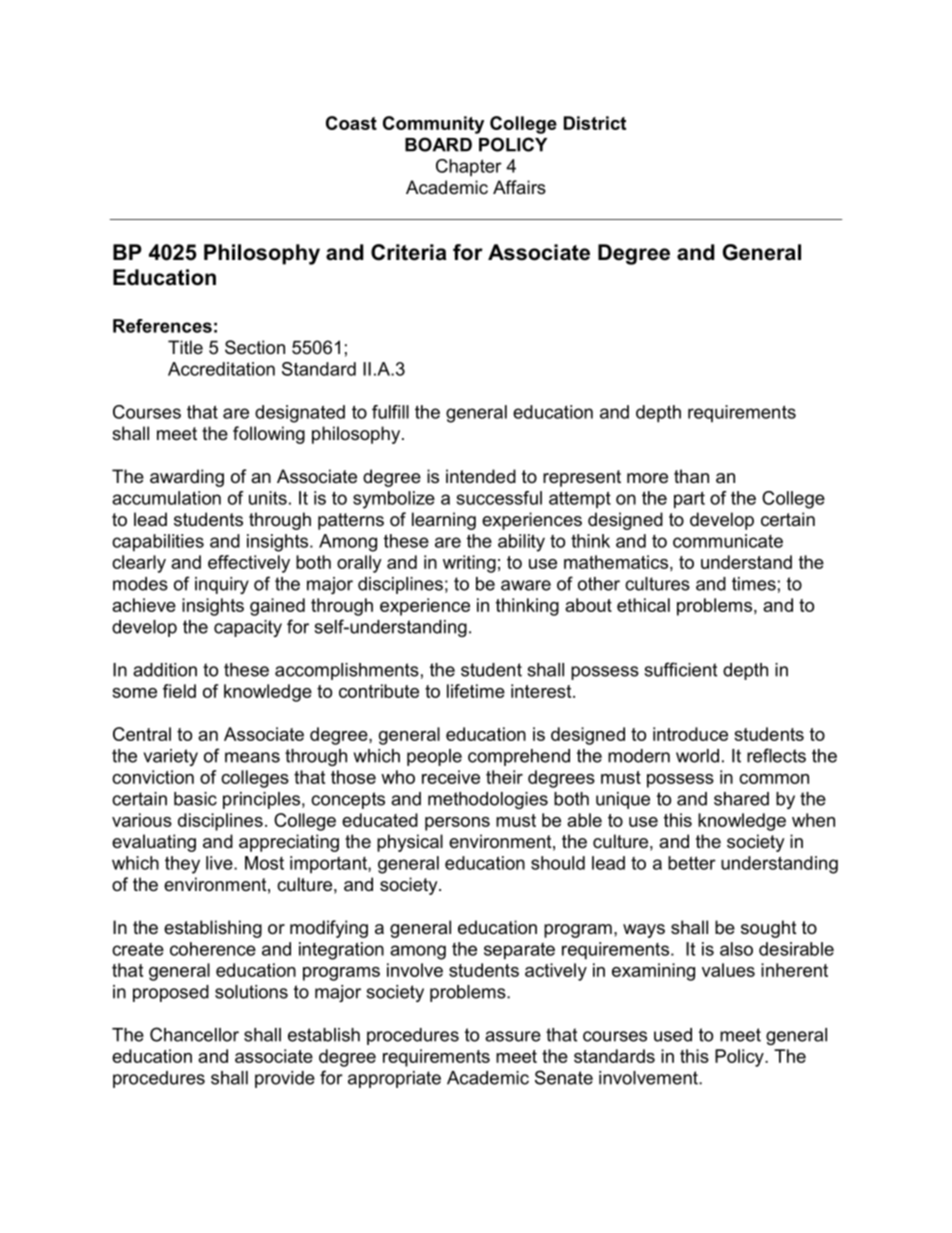 The width and height of the screenshot is (952, 1233). Describe the element at coordinates (513, 1036) in the screenshot. I see `assure` at that location.
